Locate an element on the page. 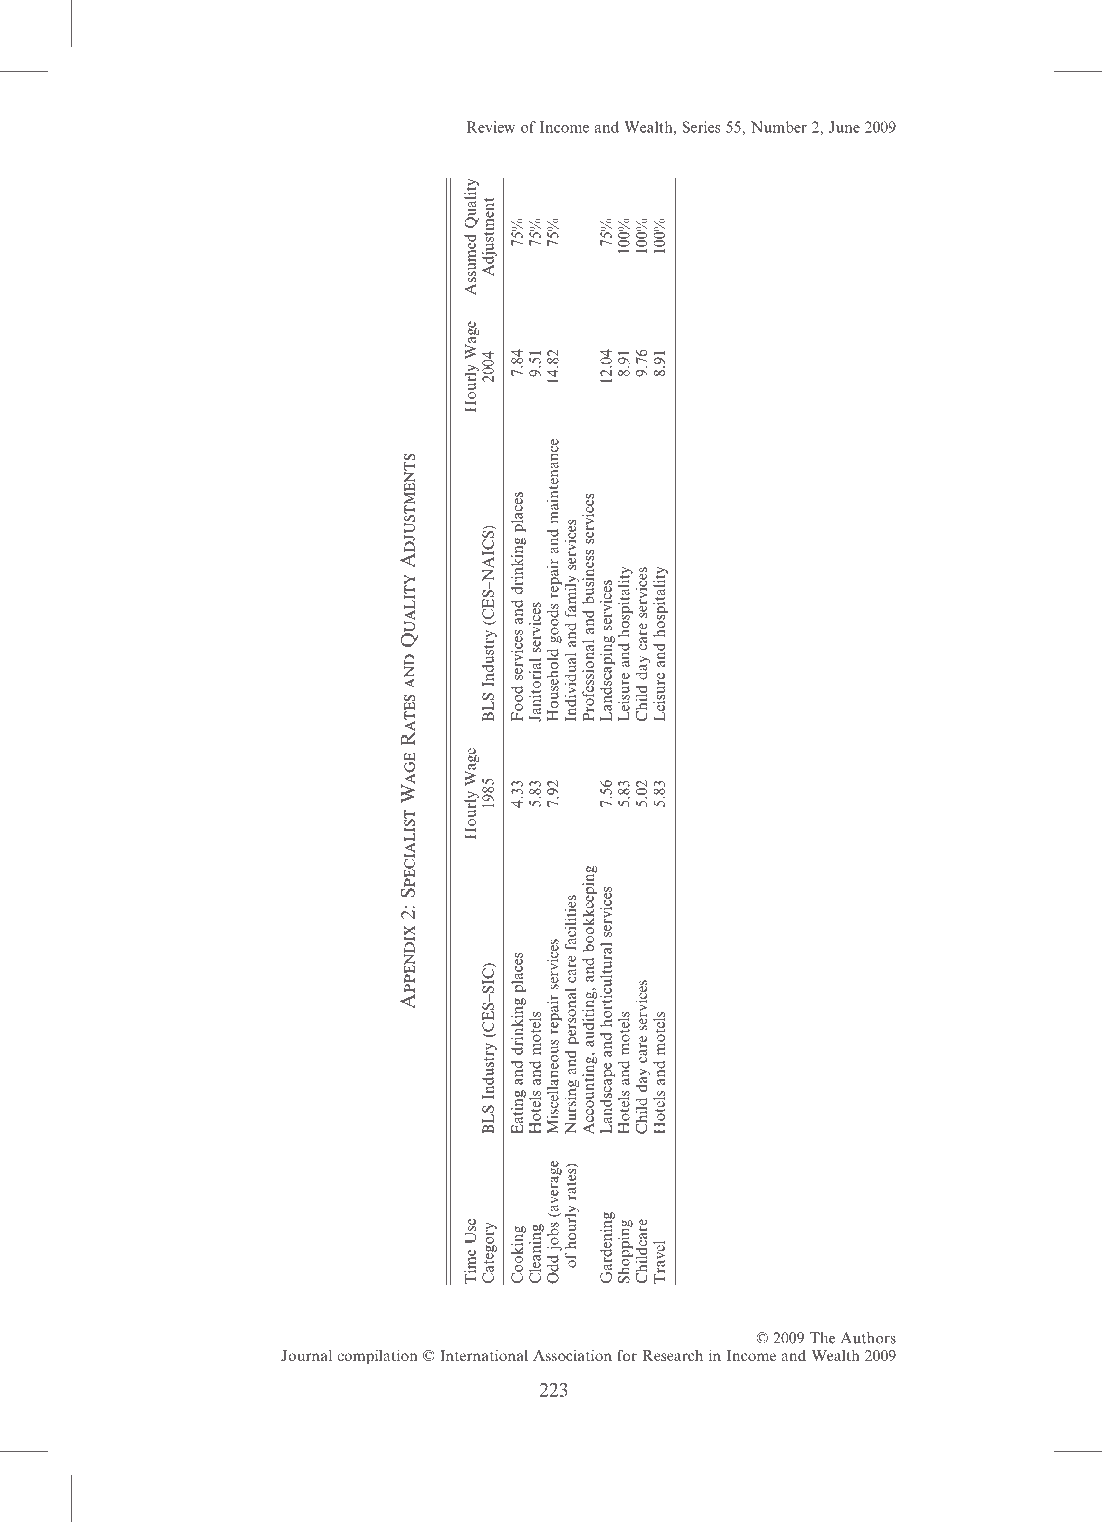  for is located at coordinates (627, 1355).
